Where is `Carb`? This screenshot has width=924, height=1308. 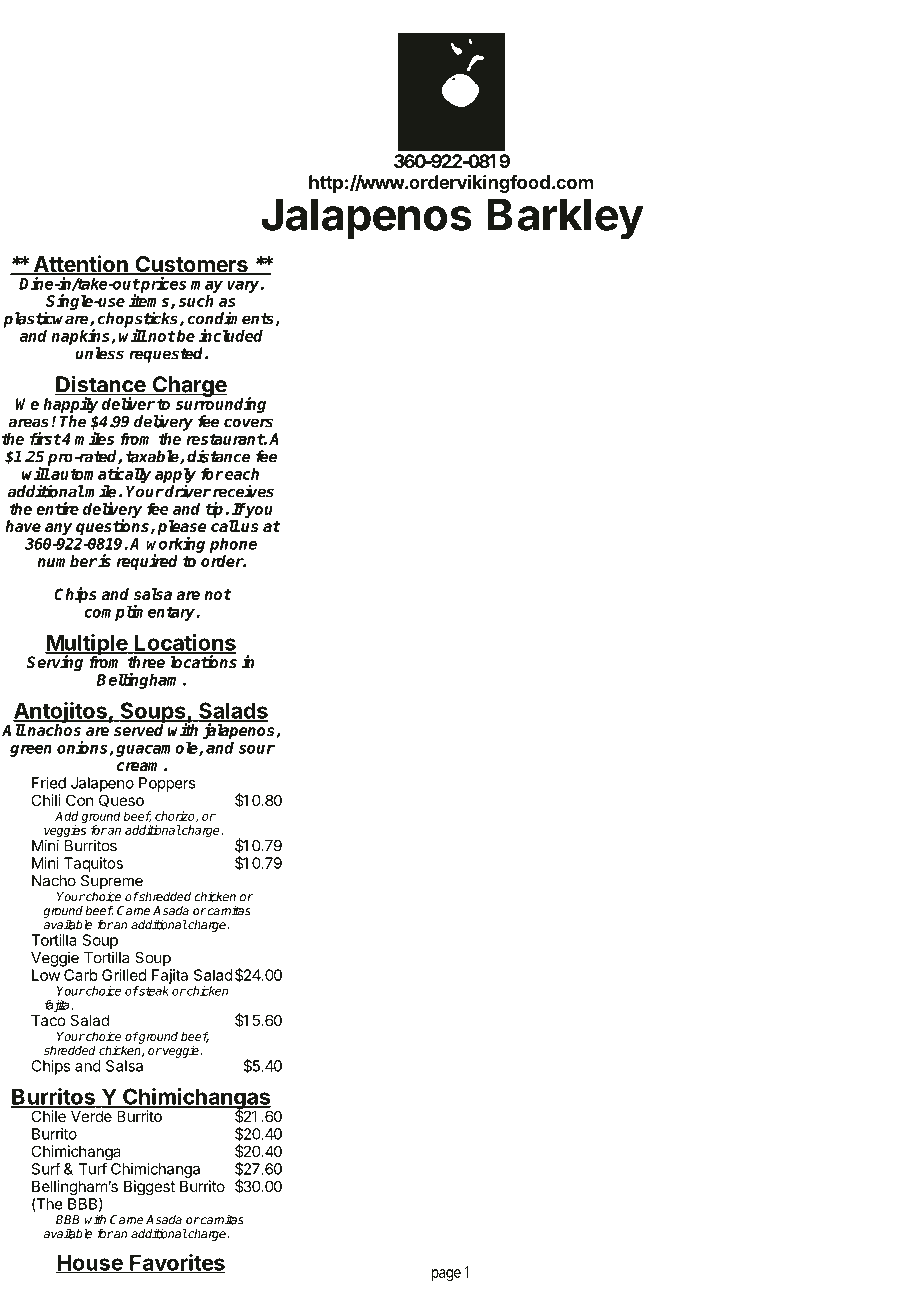 Carb is located at coordinates (81, 975).
